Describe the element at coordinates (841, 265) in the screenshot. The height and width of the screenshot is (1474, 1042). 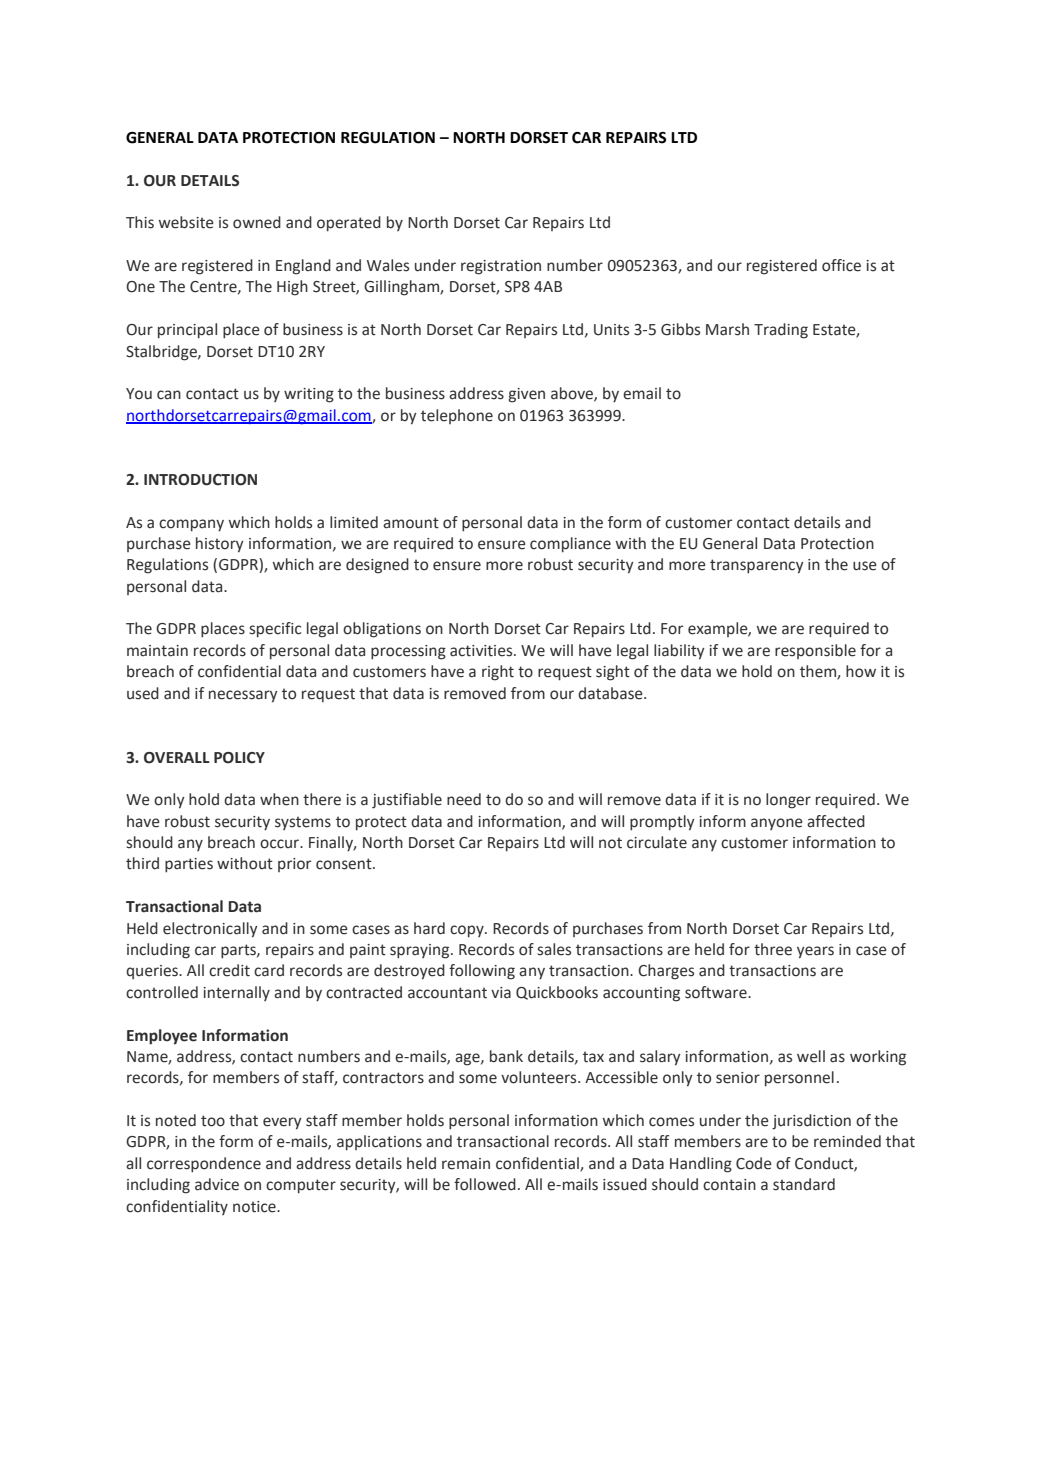
I see `office` at that location.
